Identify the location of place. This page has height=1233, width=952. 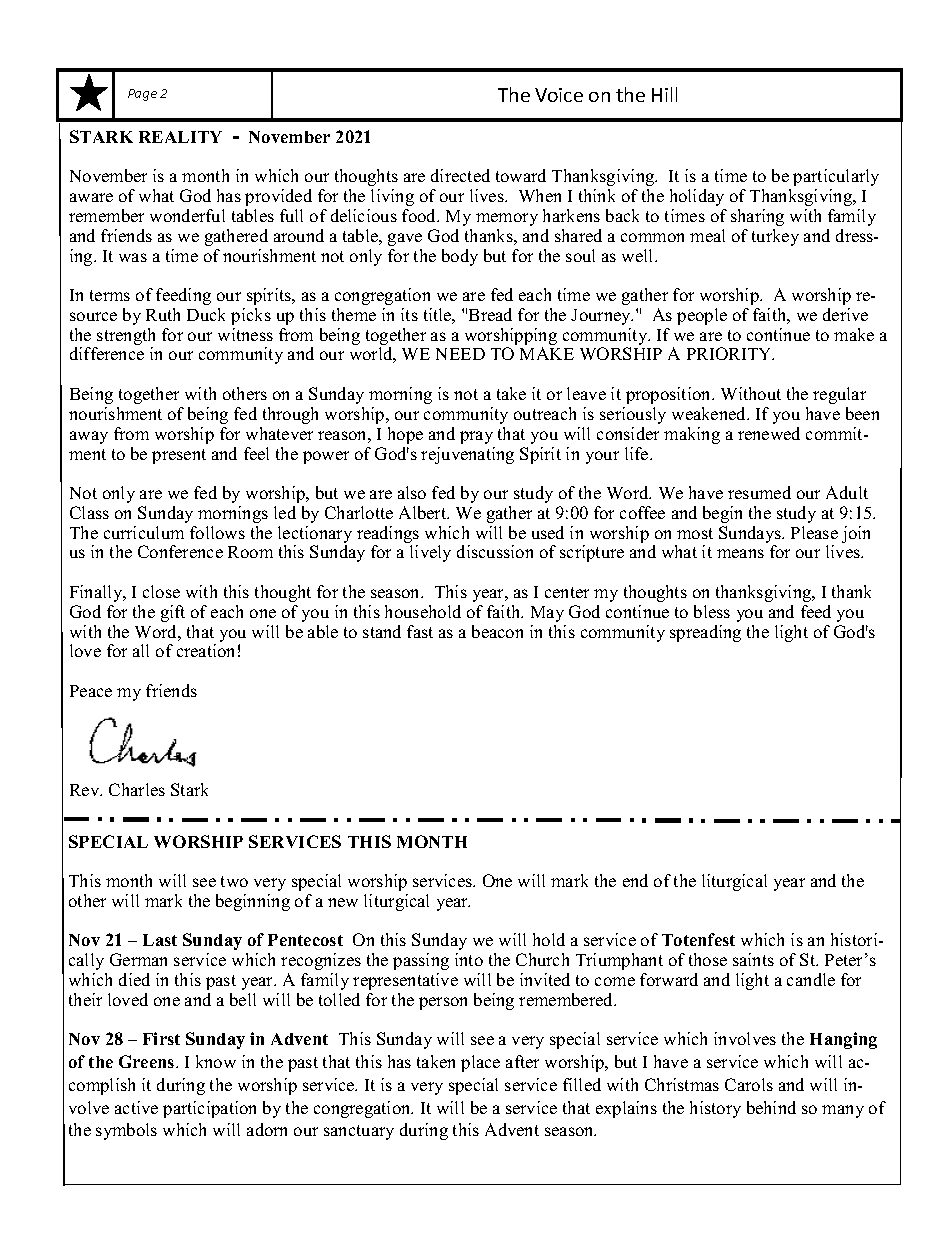
(480, 1063).
